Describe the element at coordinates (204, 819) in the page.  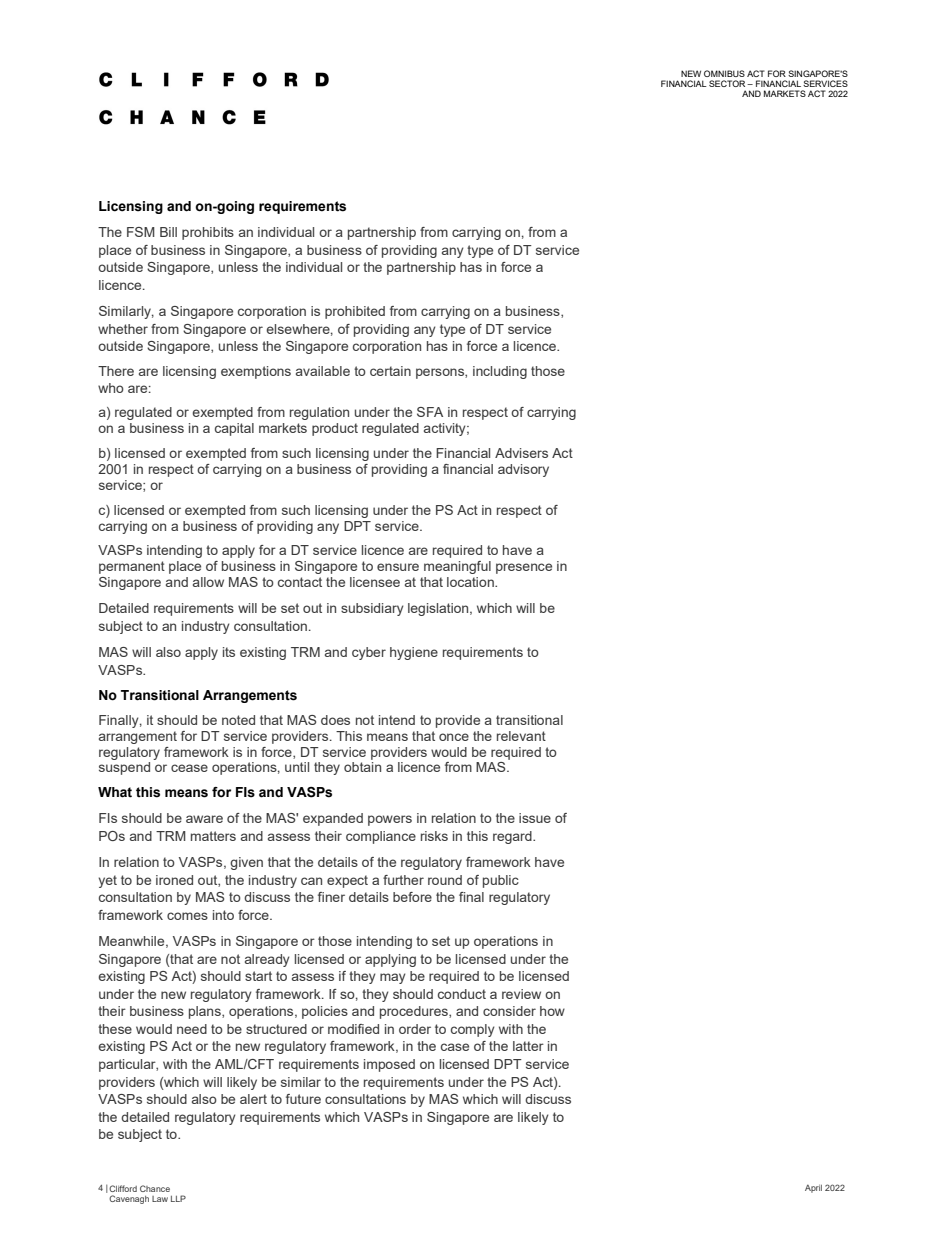
I see `aware` at that location.
